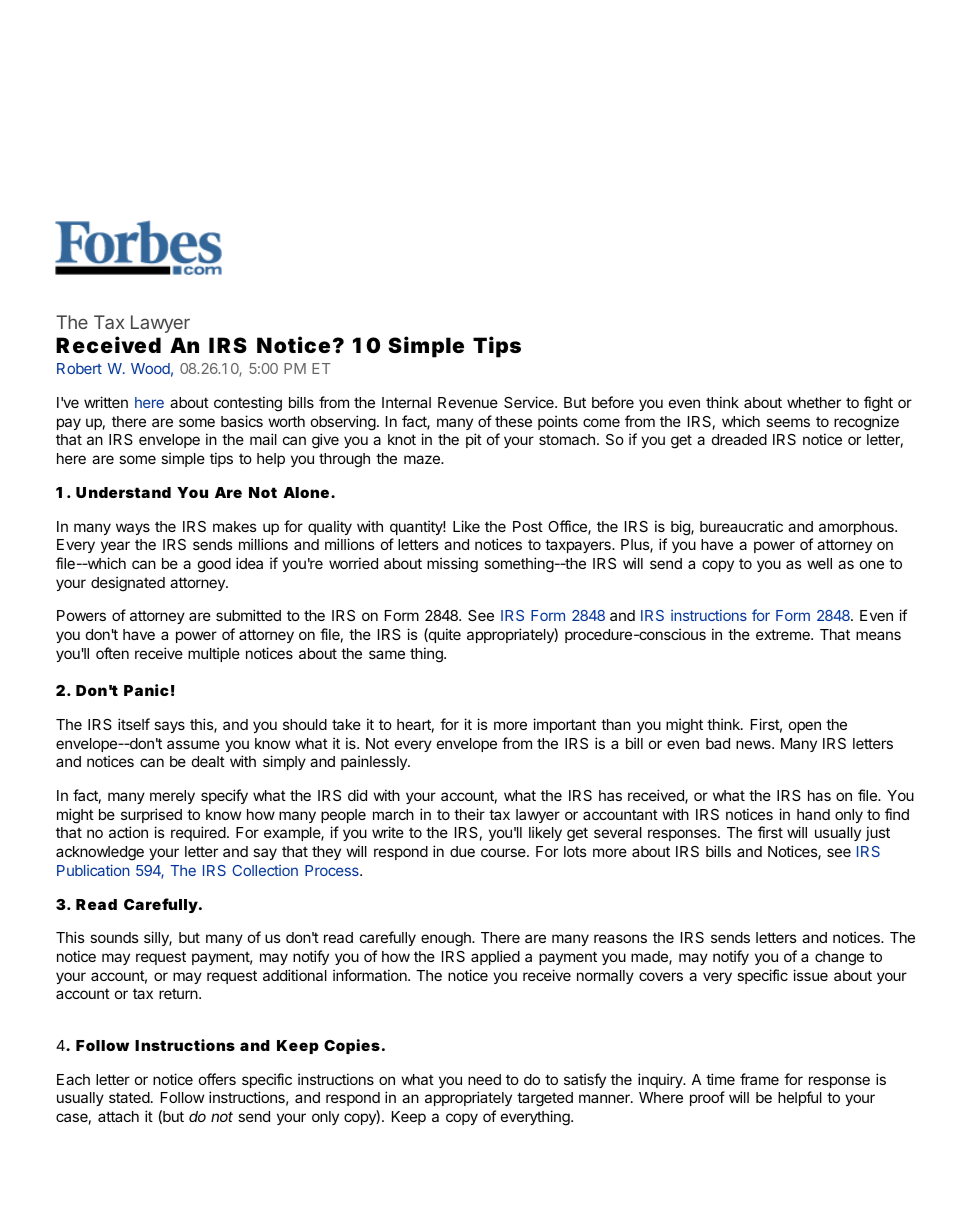 This screenshot has height=1232, width=973. Describe the element at coordinates (193, 744) in the screenshot. I see `assume` at that location.
